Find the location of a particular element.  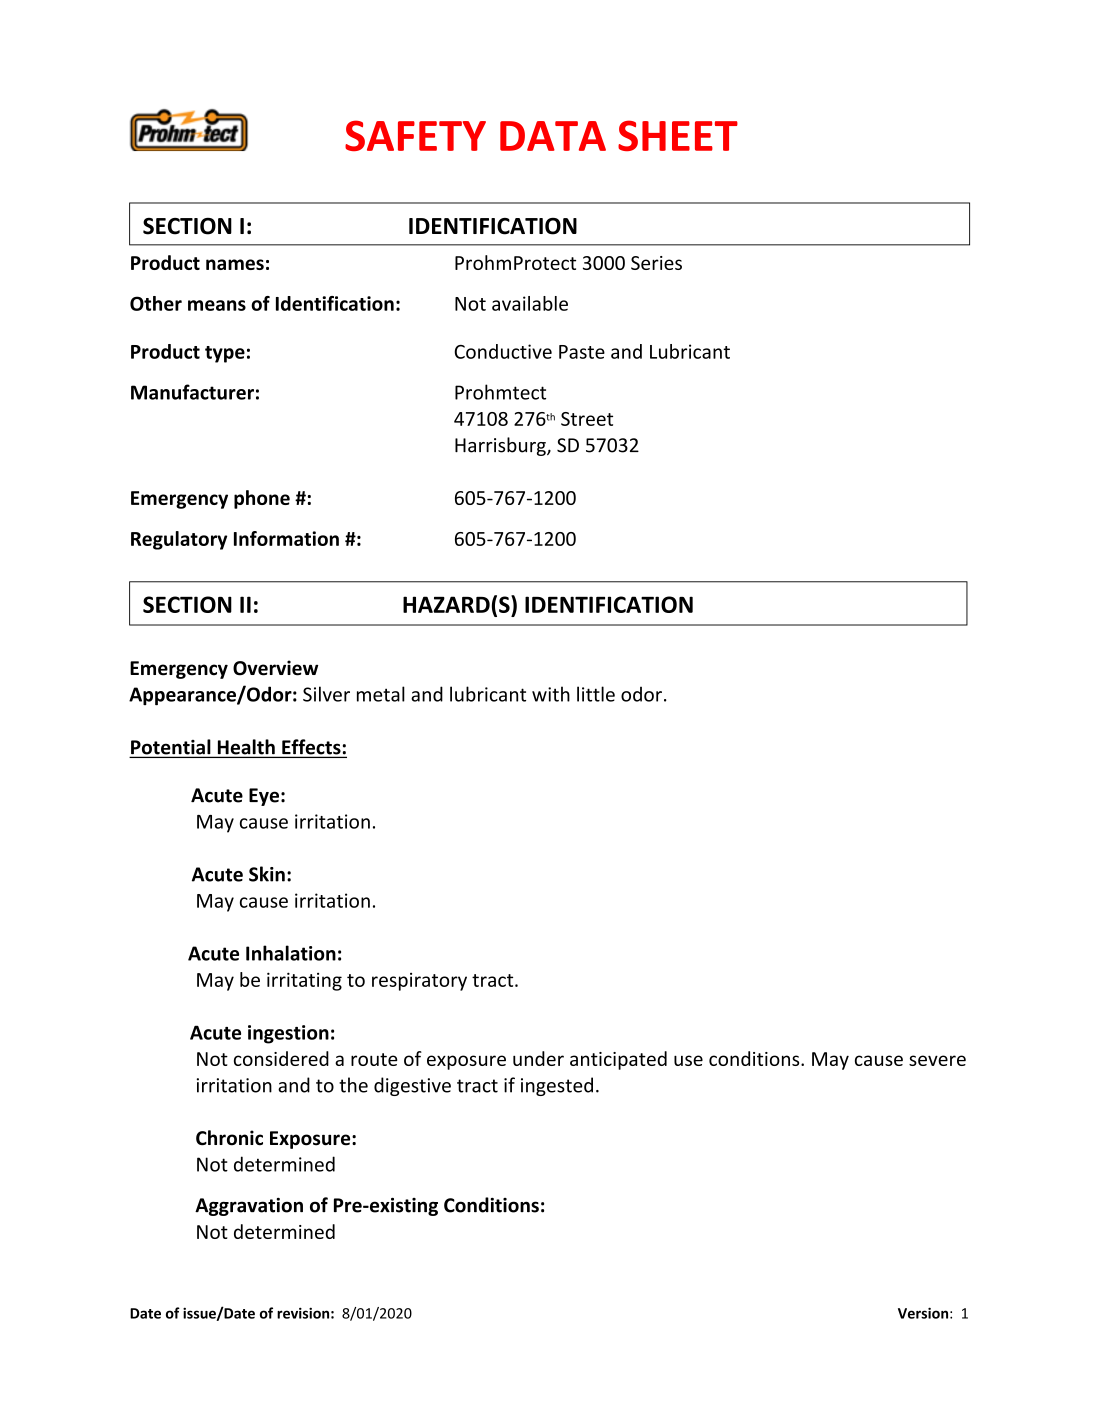

Health is located at coordinates (246, 748).
